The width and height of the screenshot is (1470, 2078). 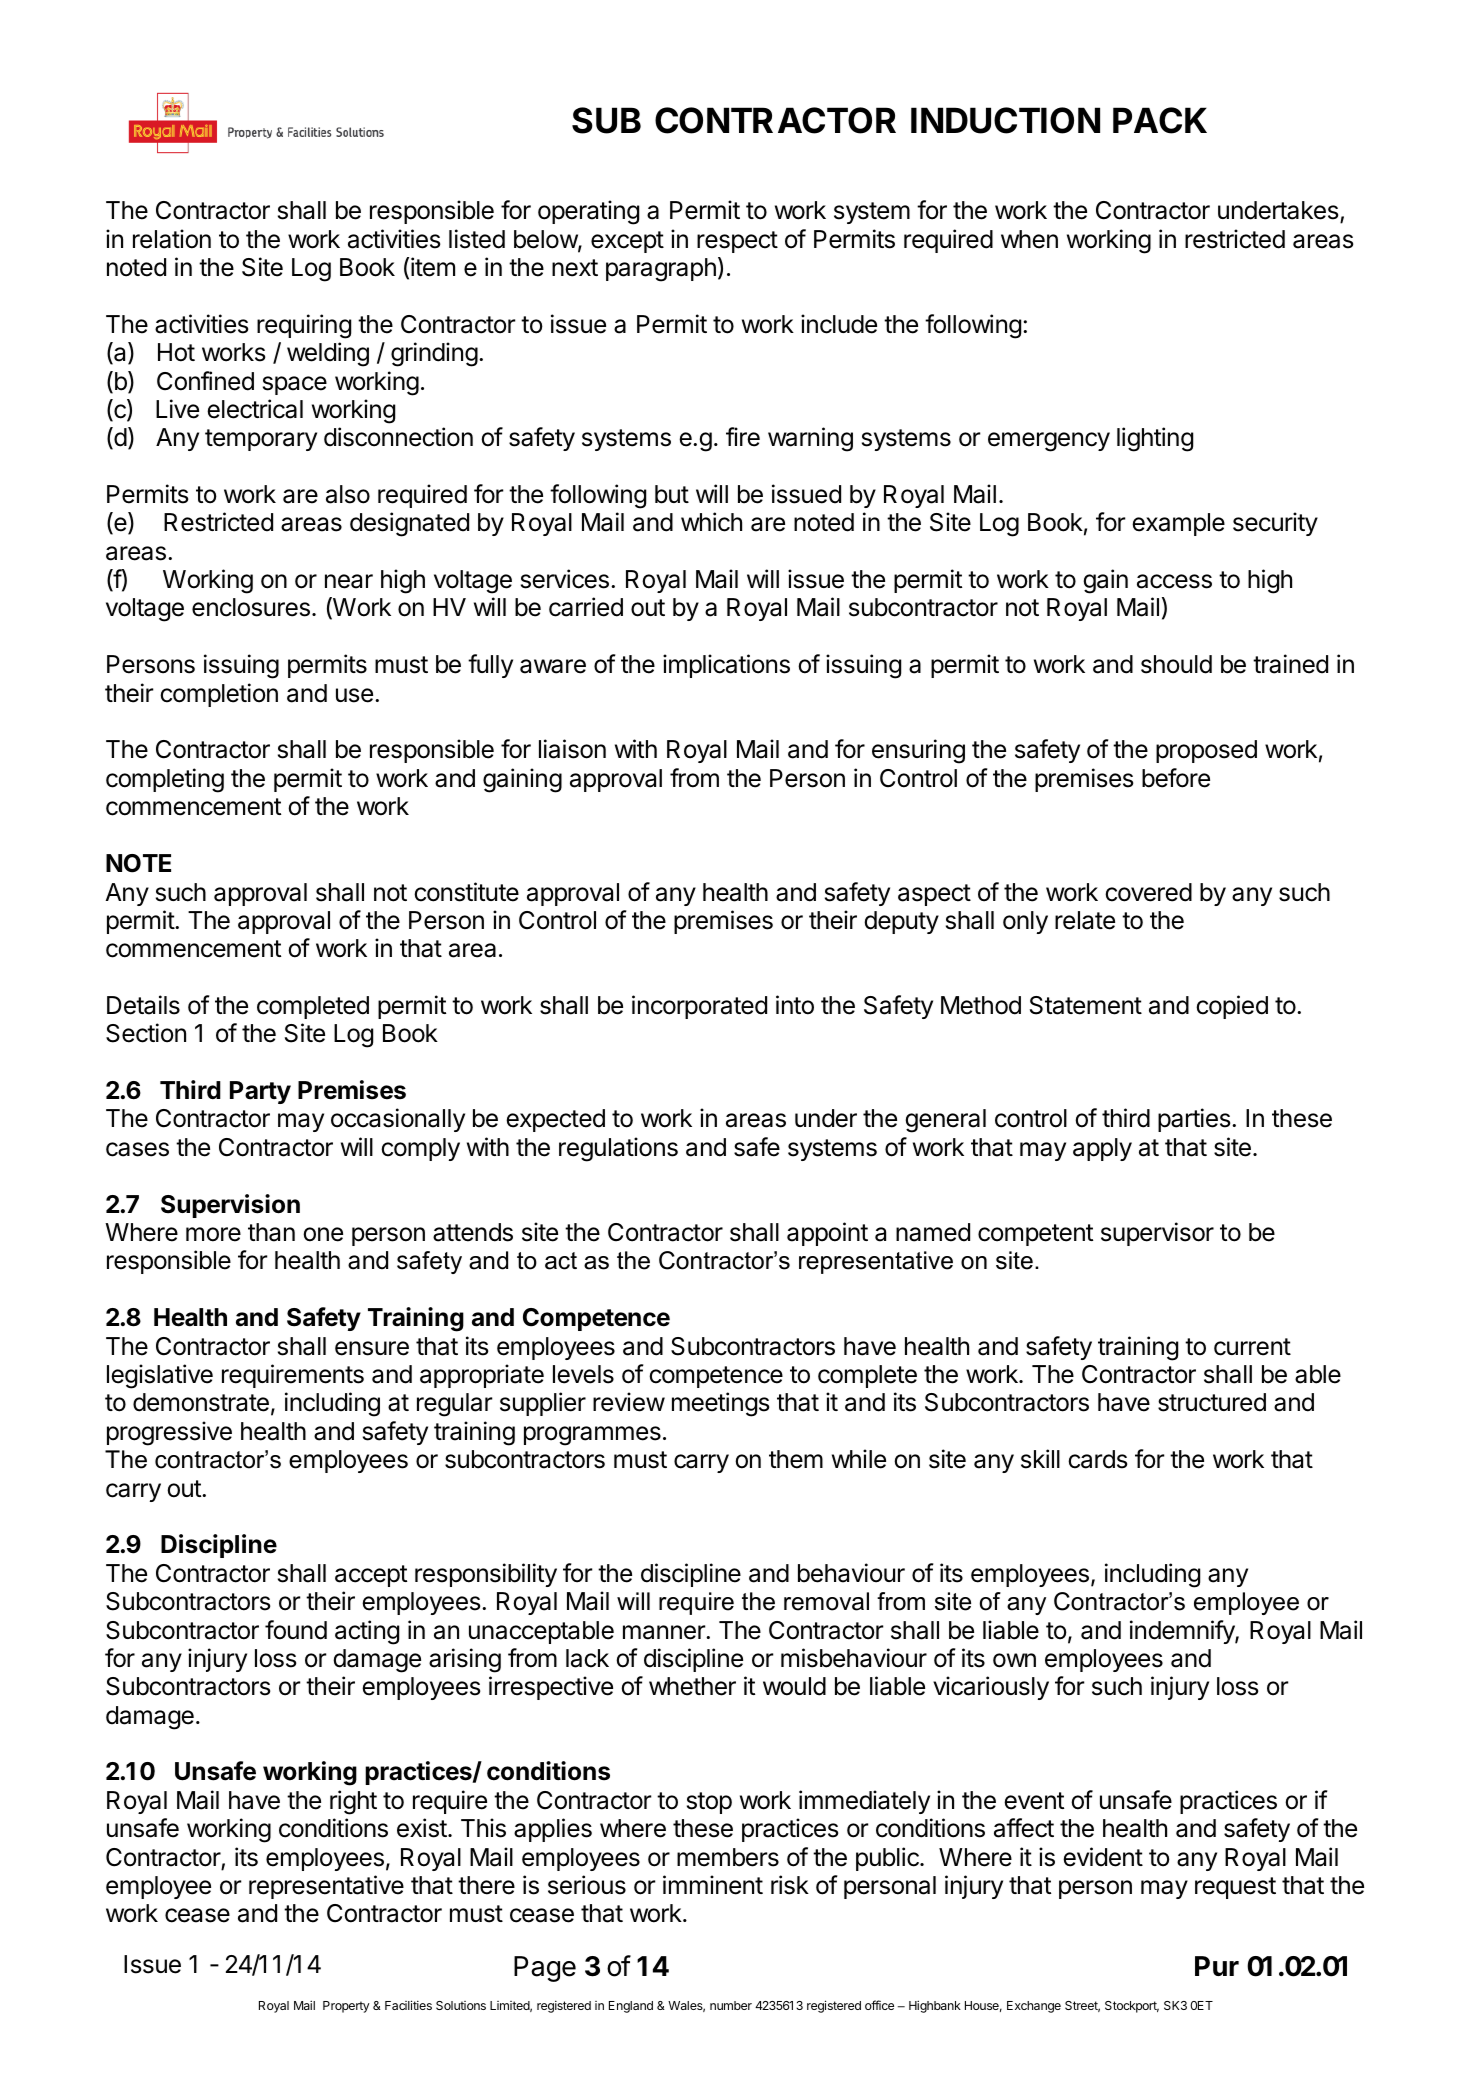 I want to click on parties, so click(x=1194, y=1120).
